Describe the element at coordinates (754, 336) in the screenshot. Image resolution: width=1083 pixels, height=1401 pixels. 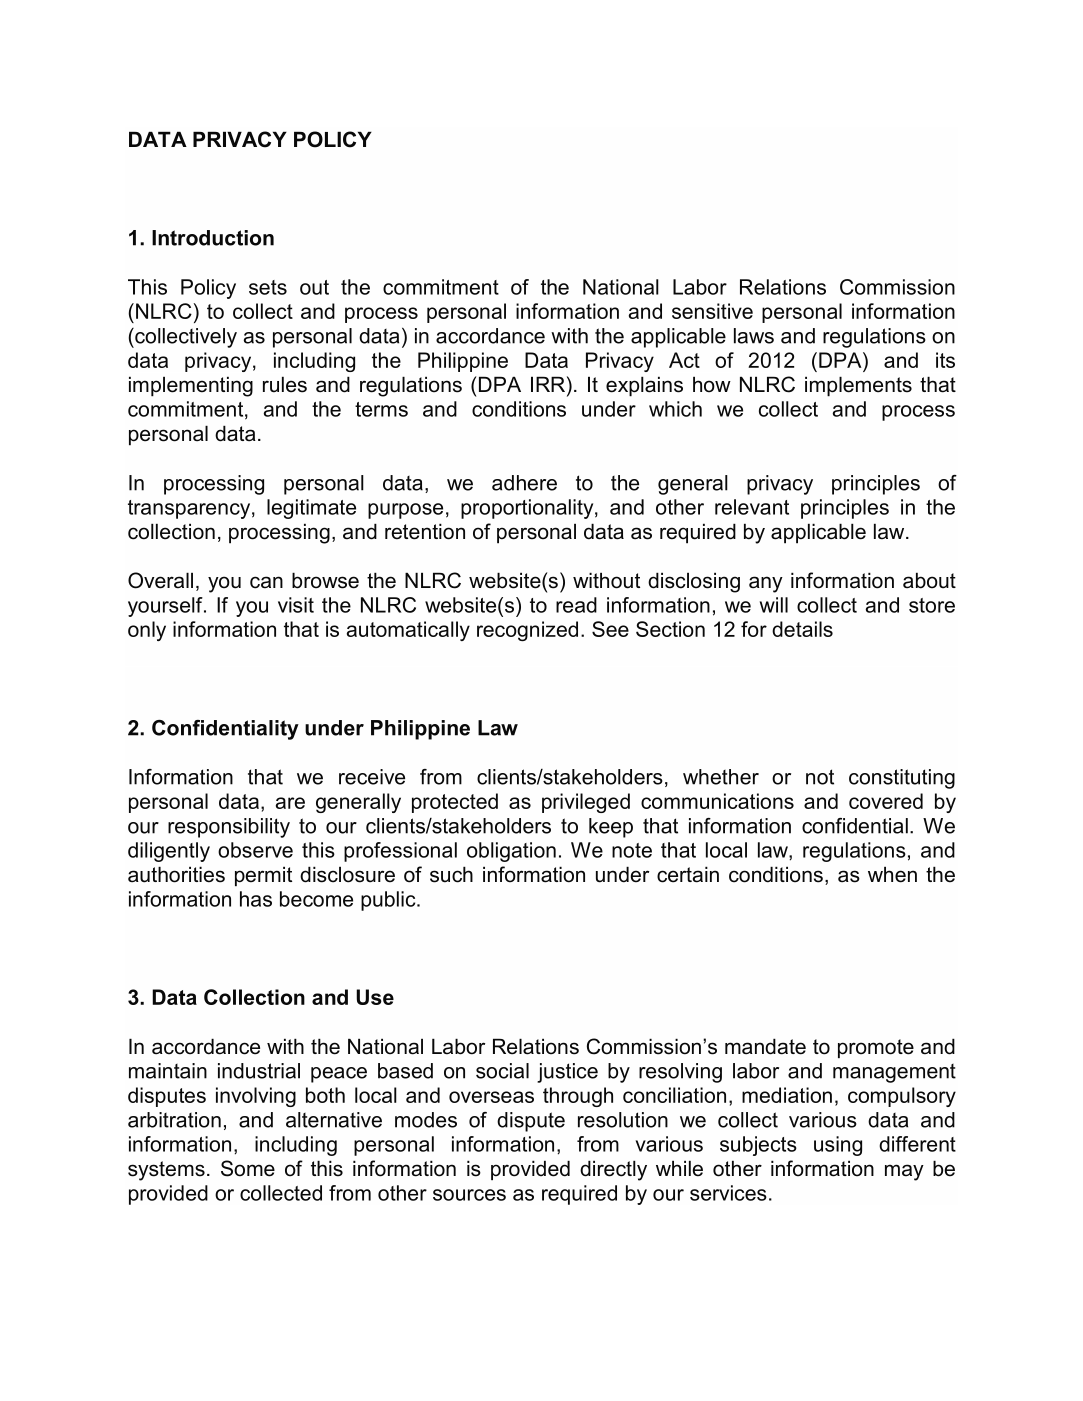
I see `laws` at that location.
